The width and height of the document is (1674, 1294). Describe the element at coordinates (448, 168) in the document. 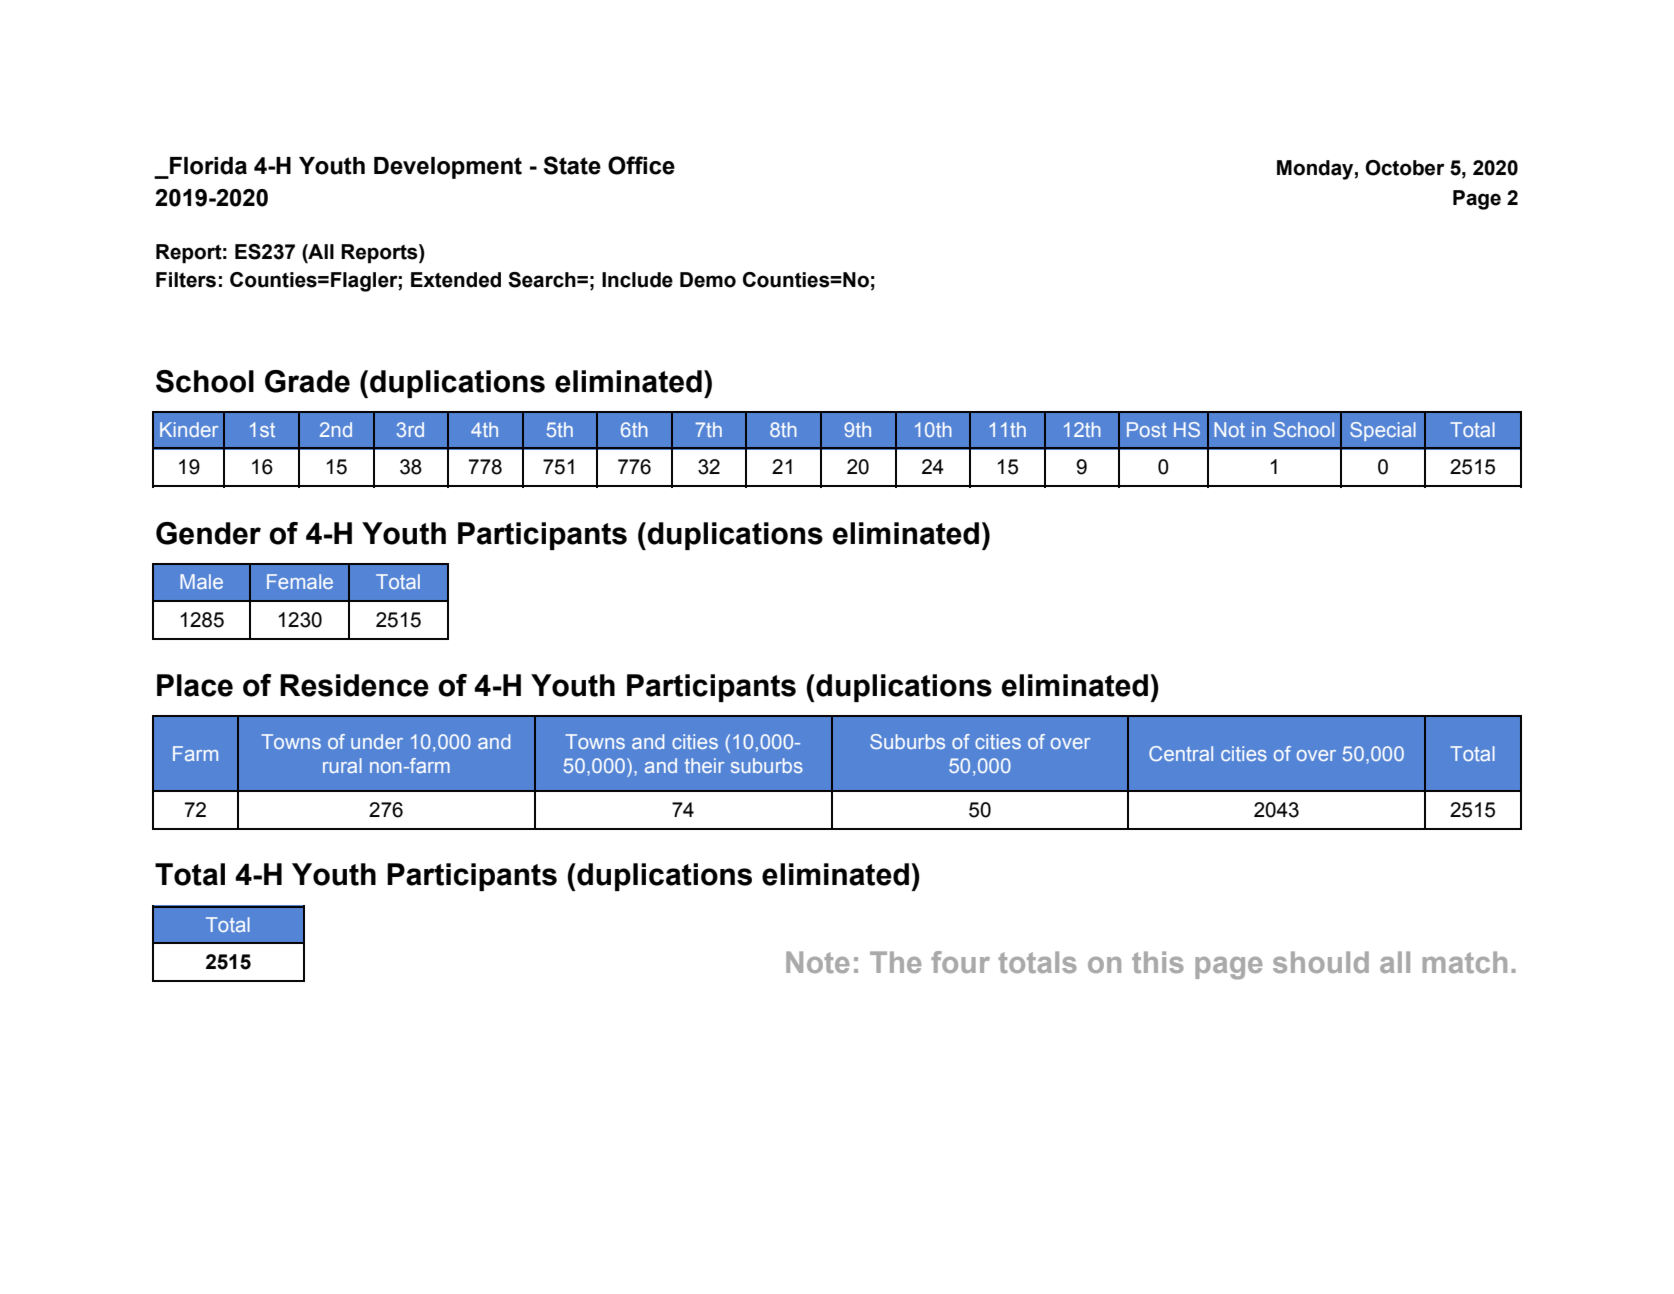

I see `Development` at that location.
